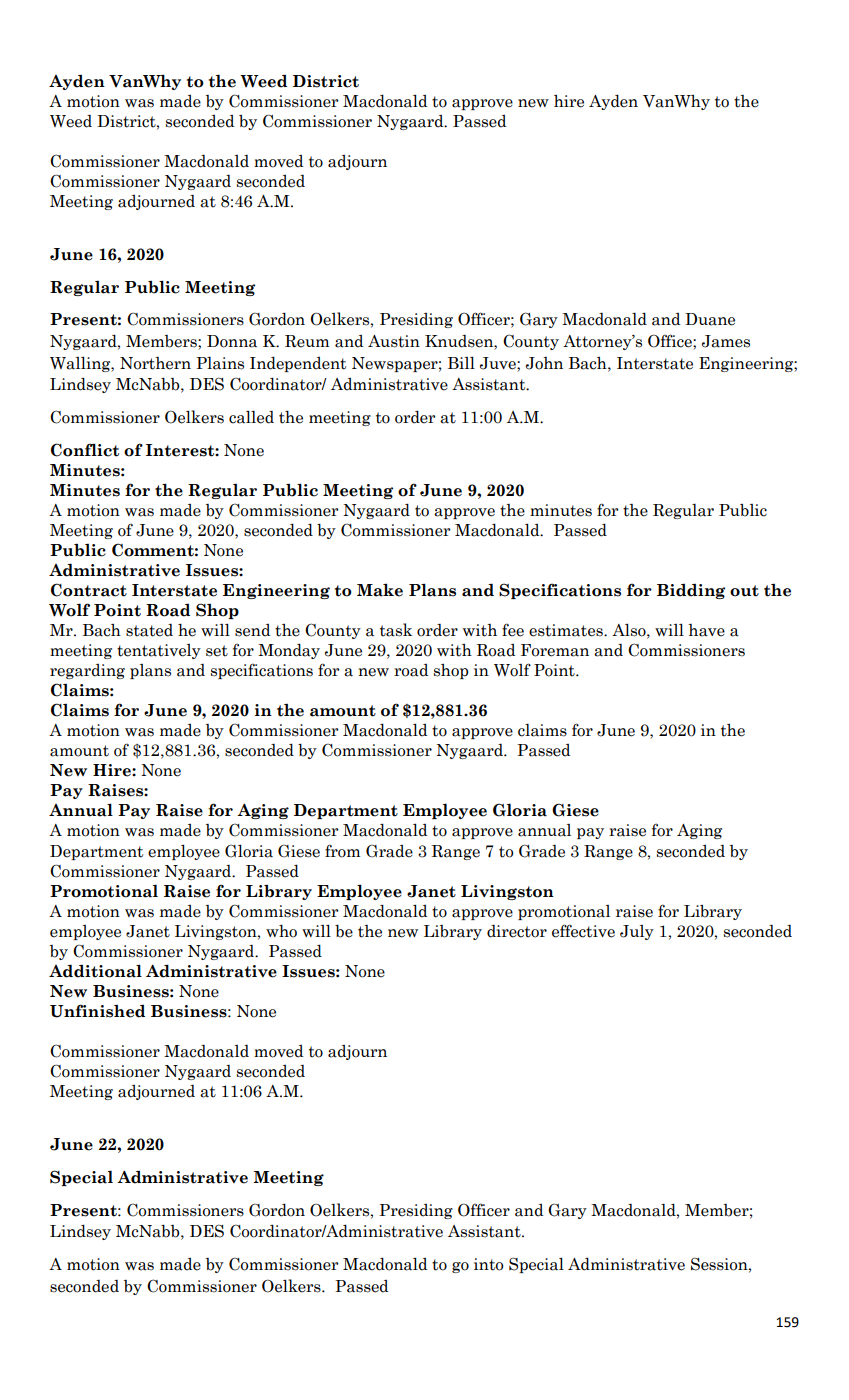  Describe the element at coordinates (87, 671) in the screenshot. I see `regarding` at that location.
